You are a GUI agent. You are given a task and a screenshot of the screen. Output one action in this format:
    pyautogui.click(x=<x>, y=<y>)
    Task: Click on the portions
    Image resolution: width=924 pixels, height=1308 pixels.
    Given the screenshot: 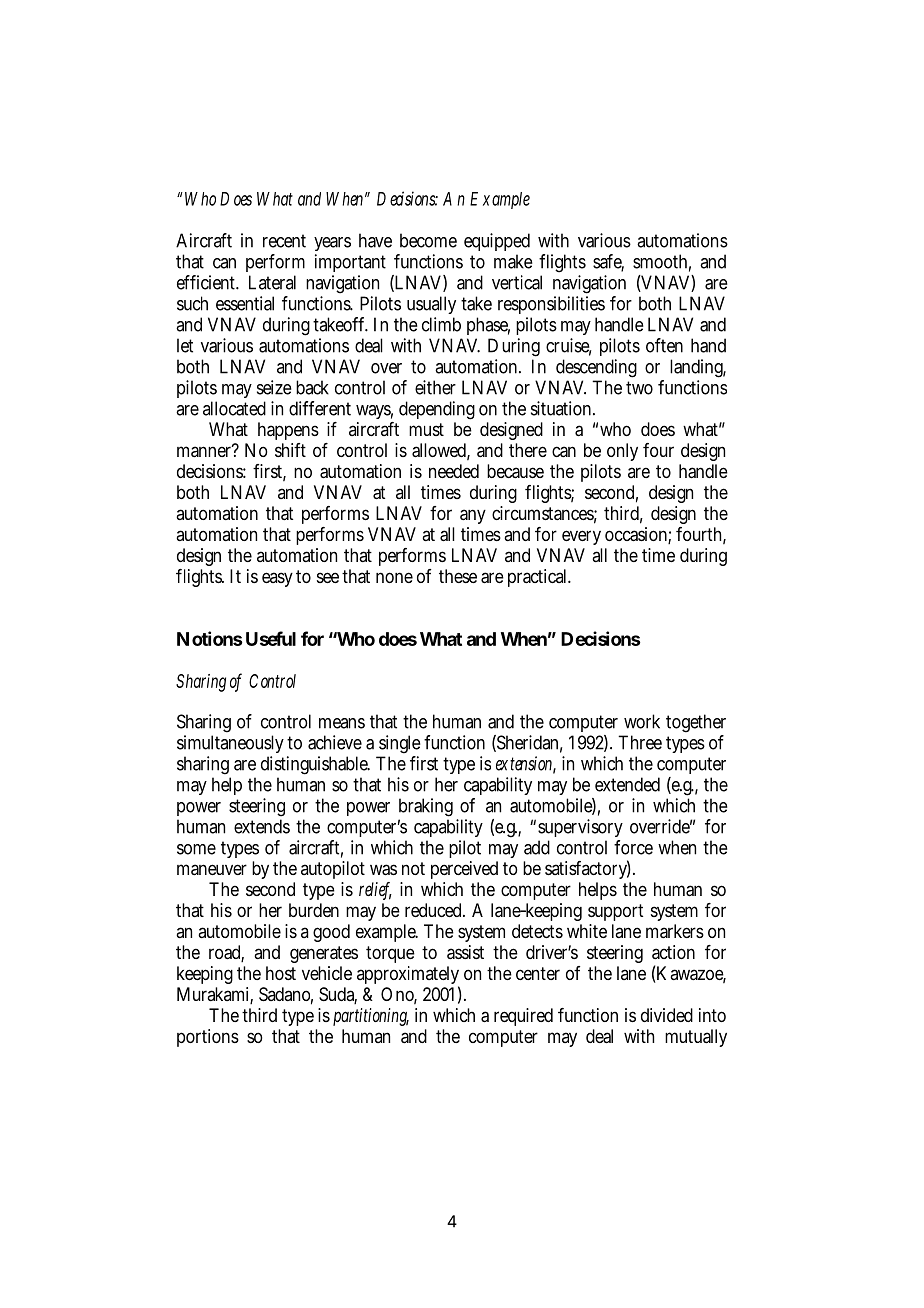 What is the action you would take?
    pyautogui.click(x=208, y=1038)
